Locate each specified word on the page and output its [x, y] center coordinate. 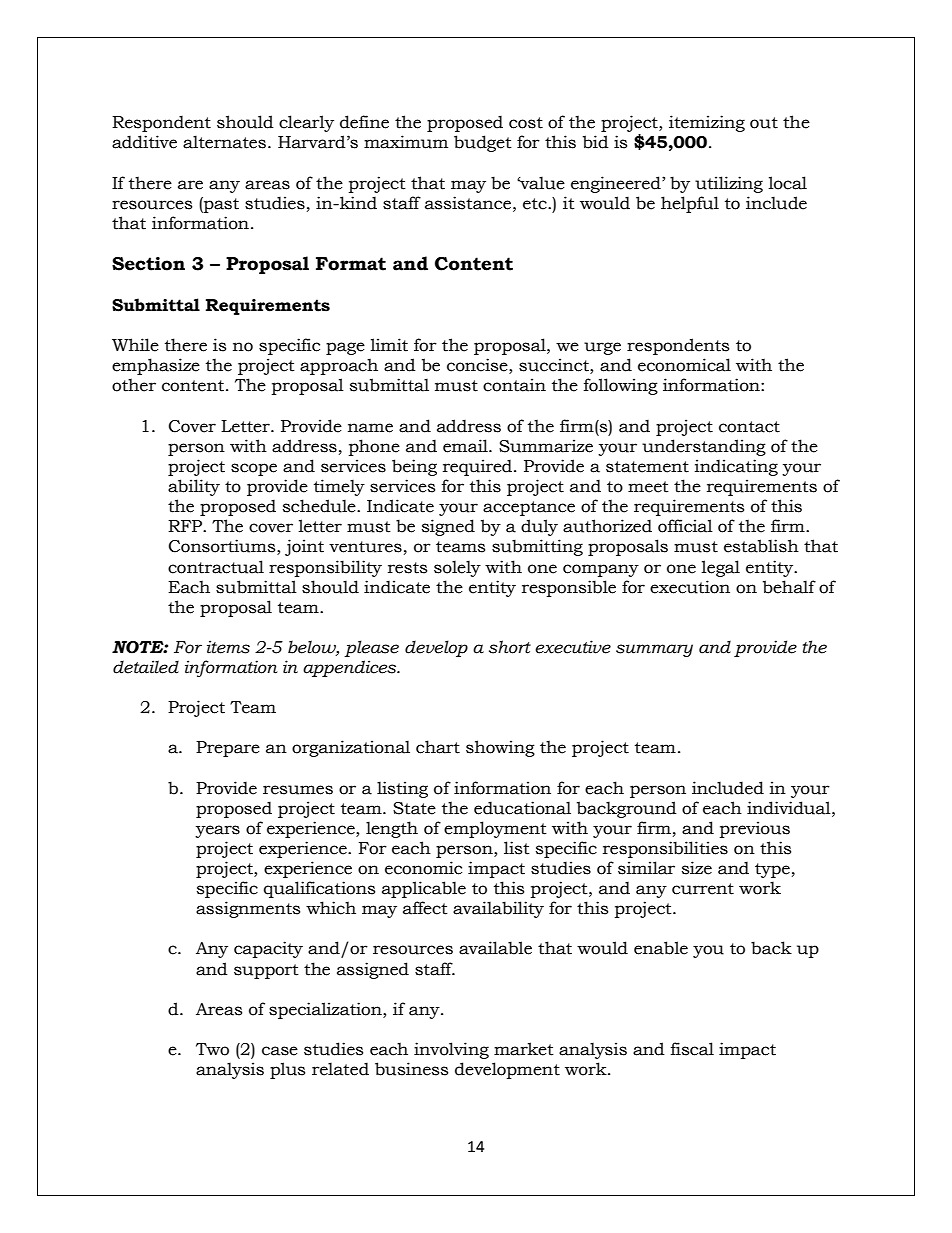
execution [690, 587]
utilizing [729, 184]
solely [457, 568]
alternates [224, 142]
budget [483, 143]
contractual [216, 567]
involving [451, 1050]
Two [212, 1049]
